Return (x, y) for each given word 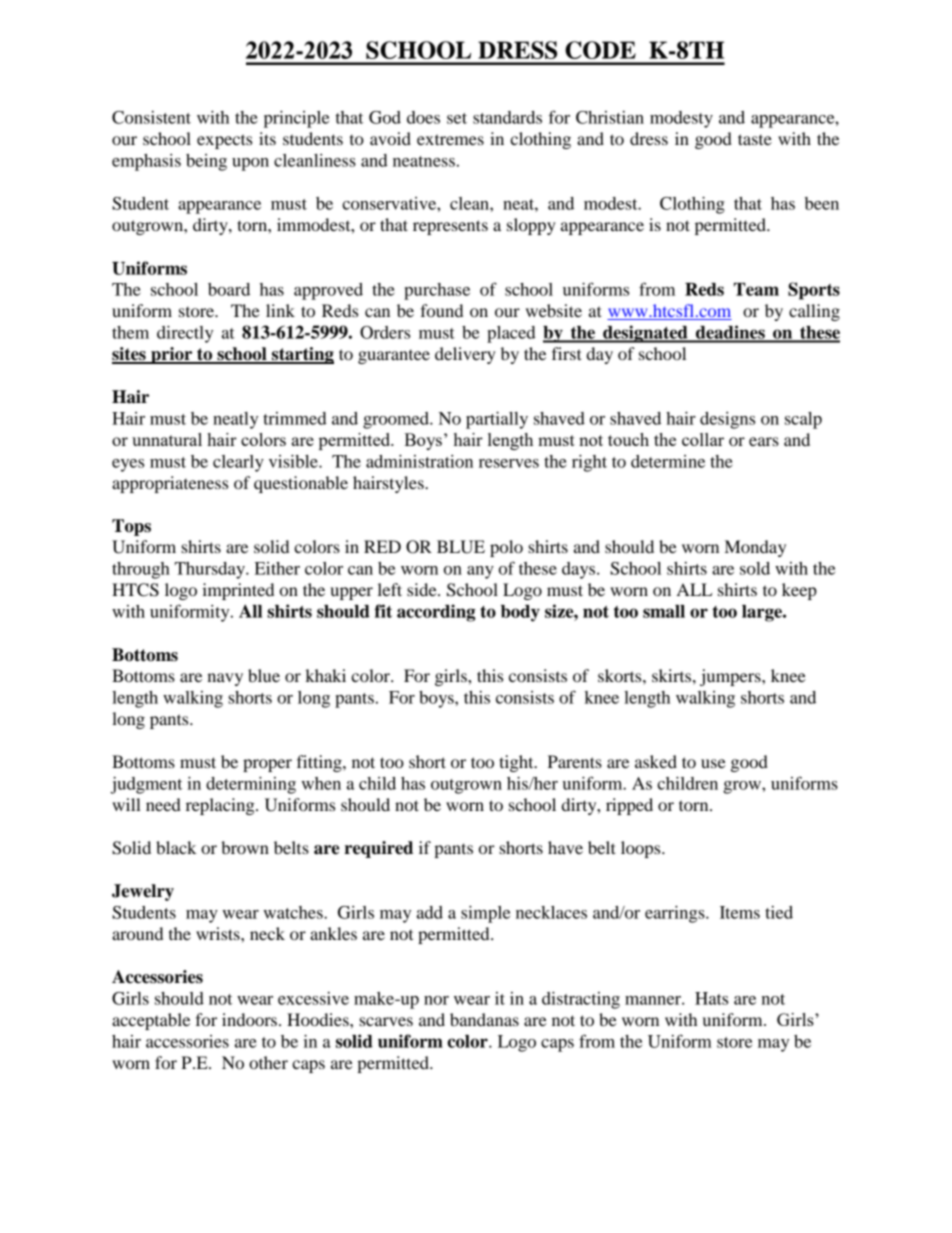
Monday (755, 548)
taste (755, 139)
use (713, 763)
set (457, 118)
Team (756, 289)
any (480, 572)
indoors (249, 1019)
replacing (221, 806)
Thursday (211, 570)
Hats (711, 998)
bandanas (484, 1019)
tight (517, 763)
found (441, 310)
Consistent (151, 117)
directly (185, 334)
